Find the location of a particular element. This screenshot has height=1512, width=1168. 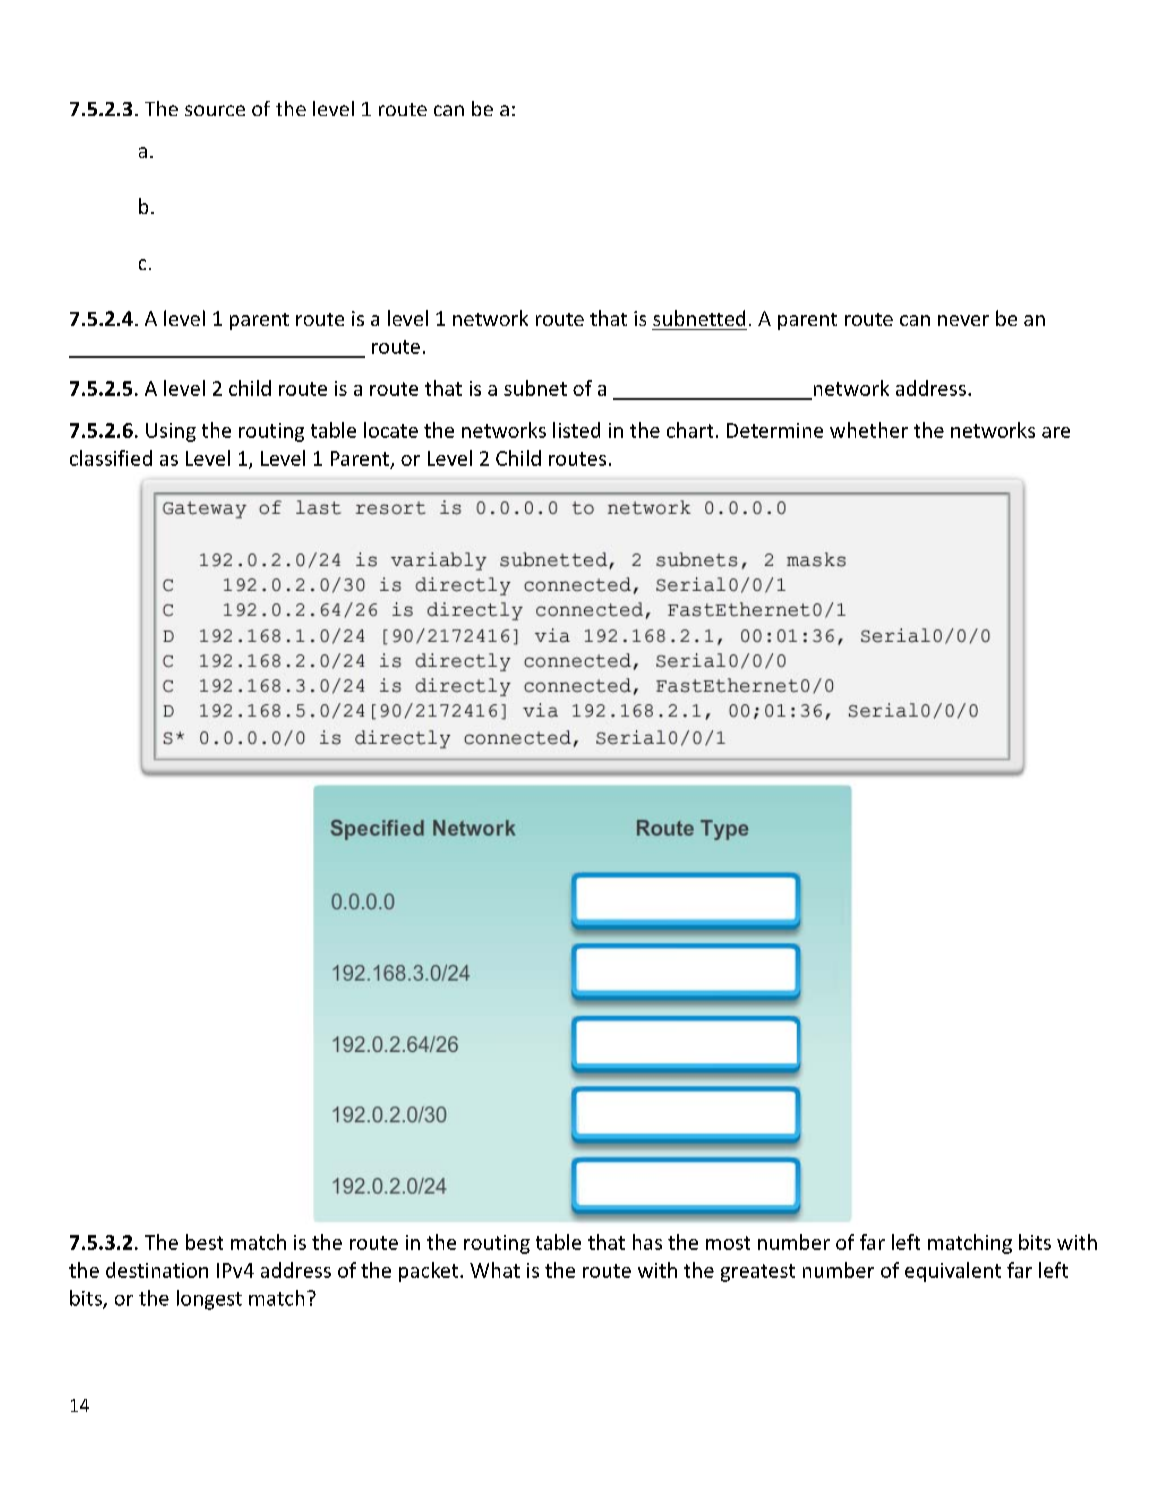

never is located at coordinates (963, 320).
